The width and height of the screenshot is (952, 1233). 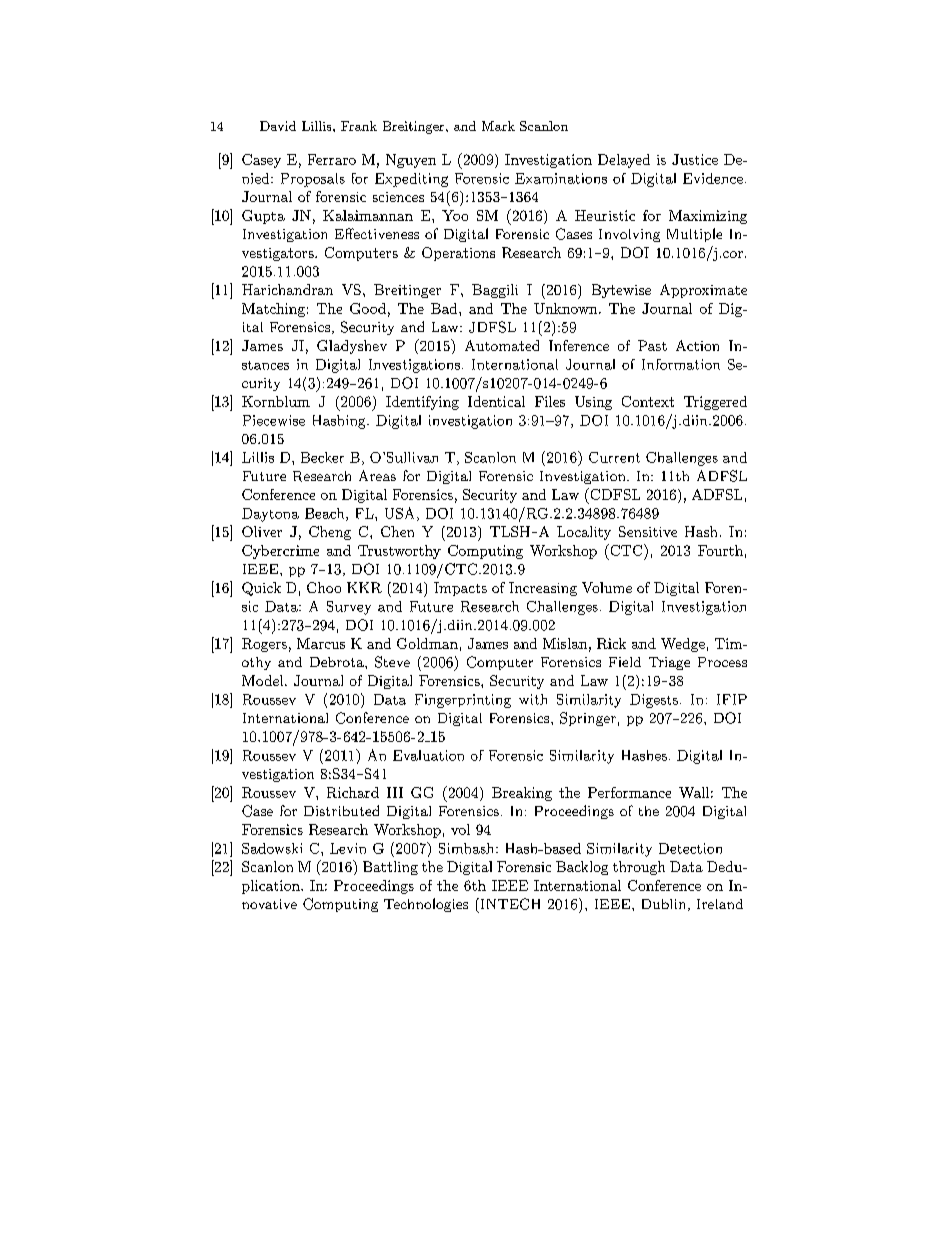 I want to click on Ferraro, so click(x=332, y=159).
